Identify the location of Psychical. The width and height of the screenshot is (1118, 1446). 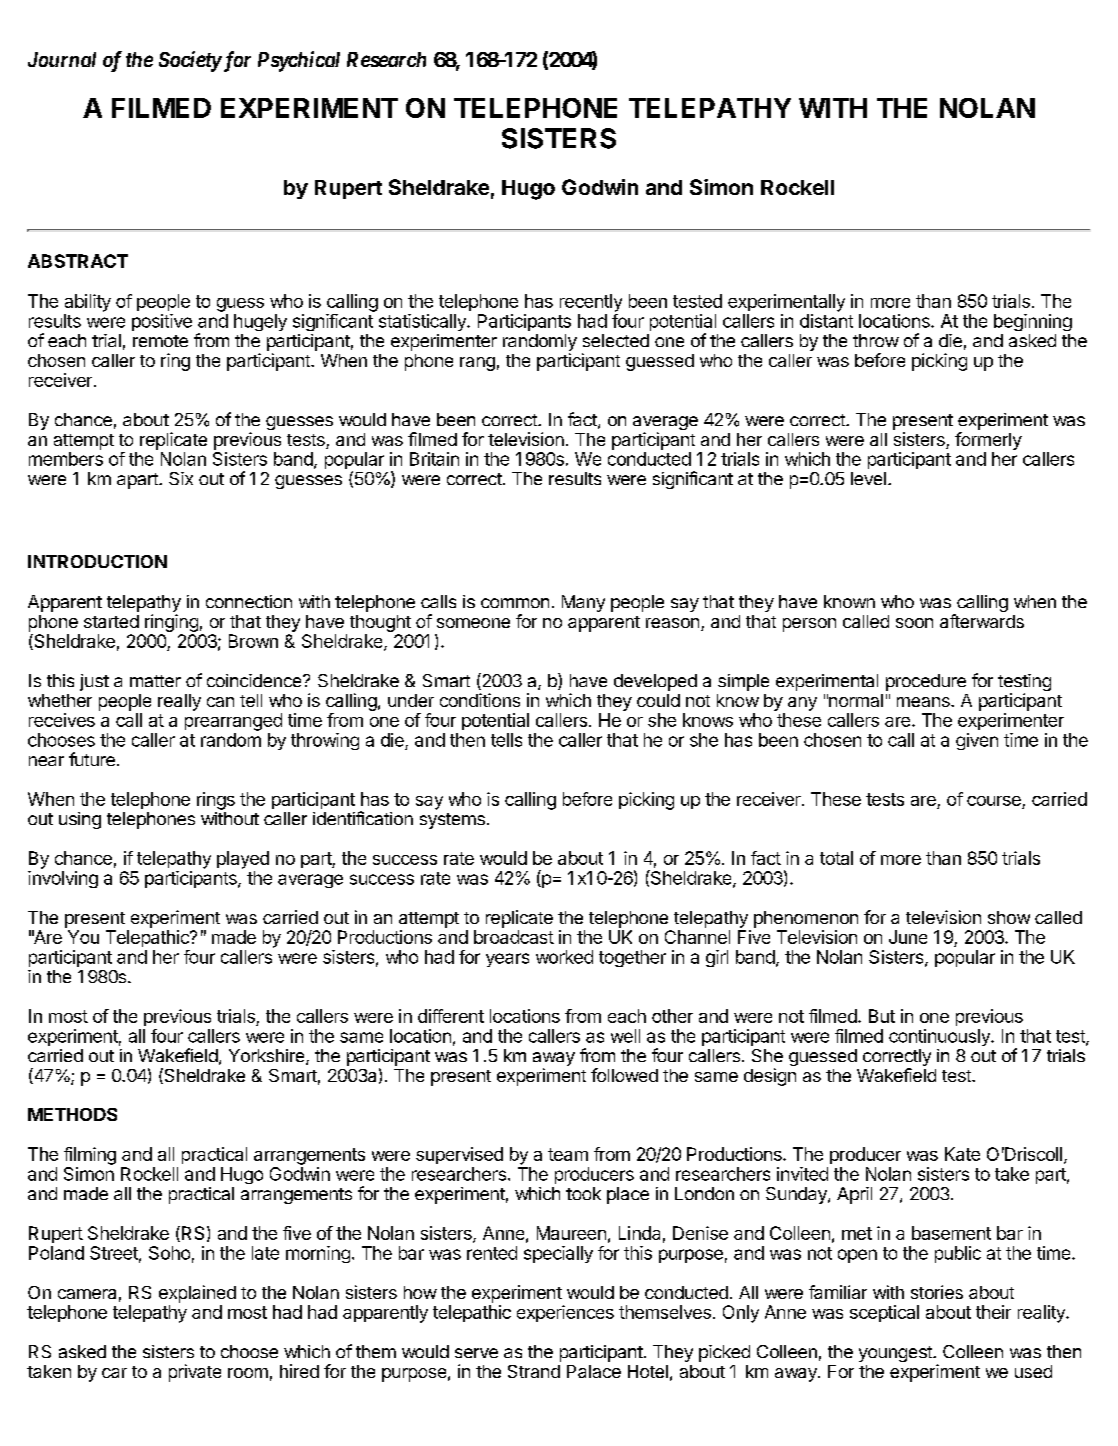
(299, 61).
